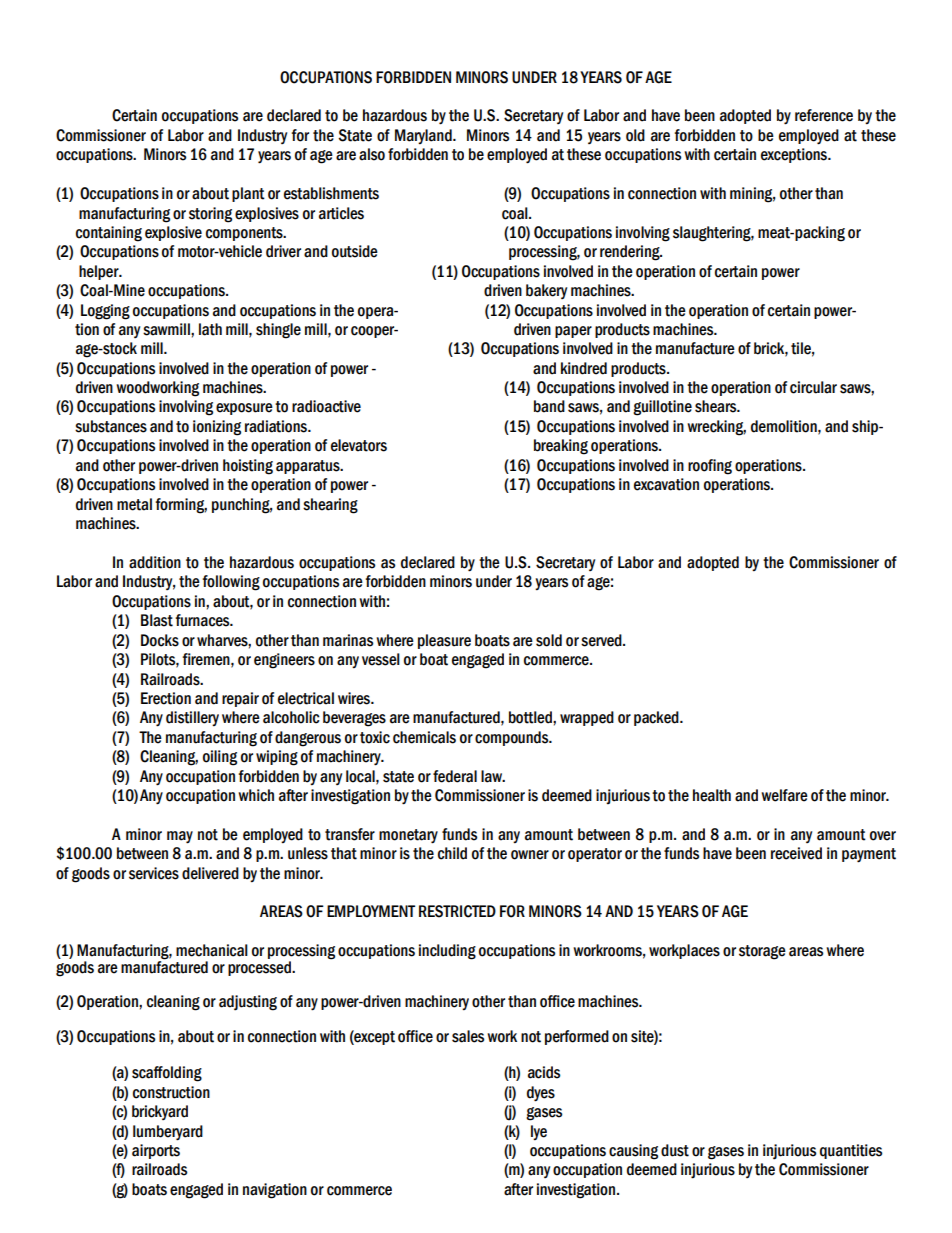 This screenshot has height=1233, width=952. I want to click on received, so click(796, 853).
